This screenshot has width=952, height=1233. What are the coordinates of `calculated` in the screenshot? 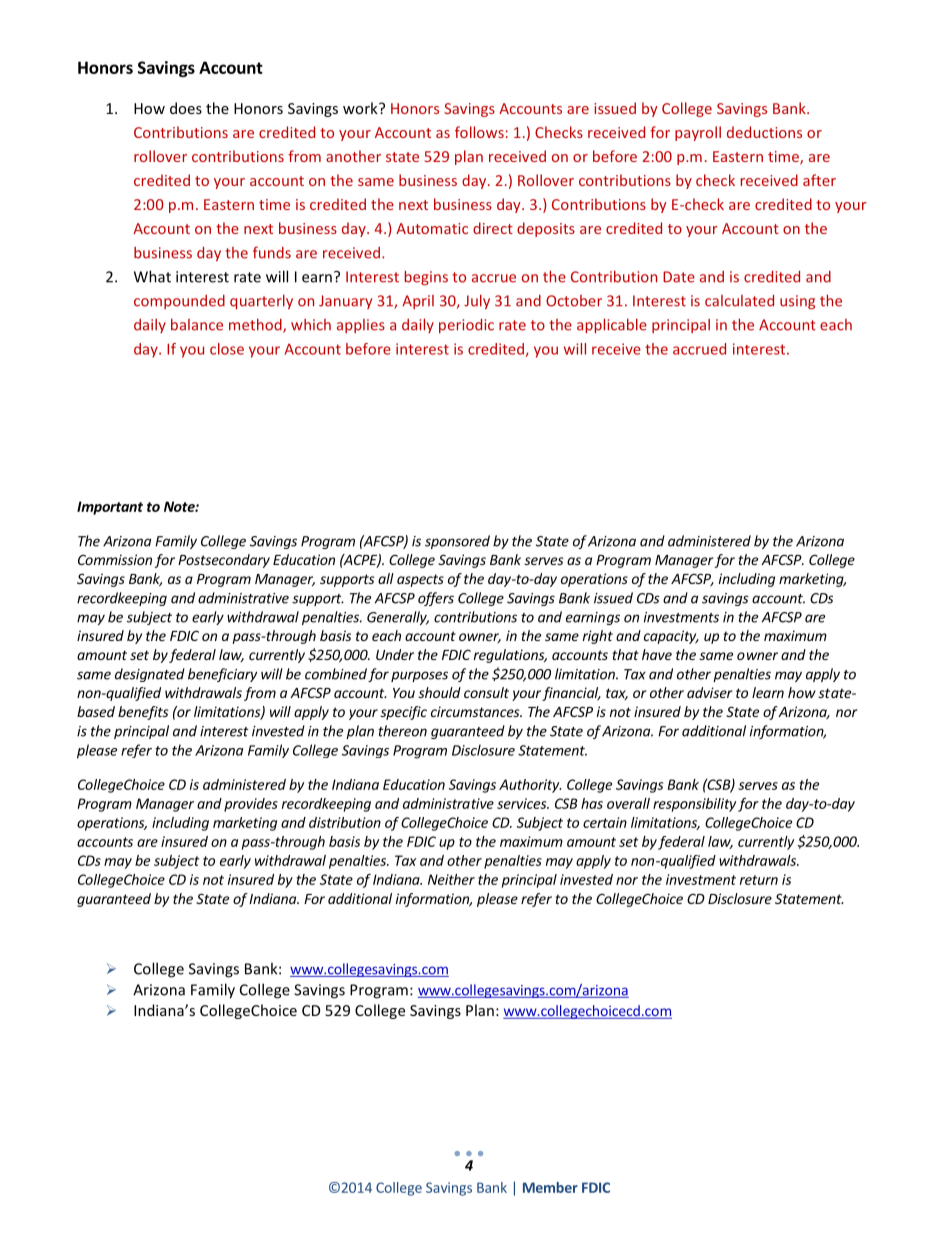 It's located at (739, 300).
